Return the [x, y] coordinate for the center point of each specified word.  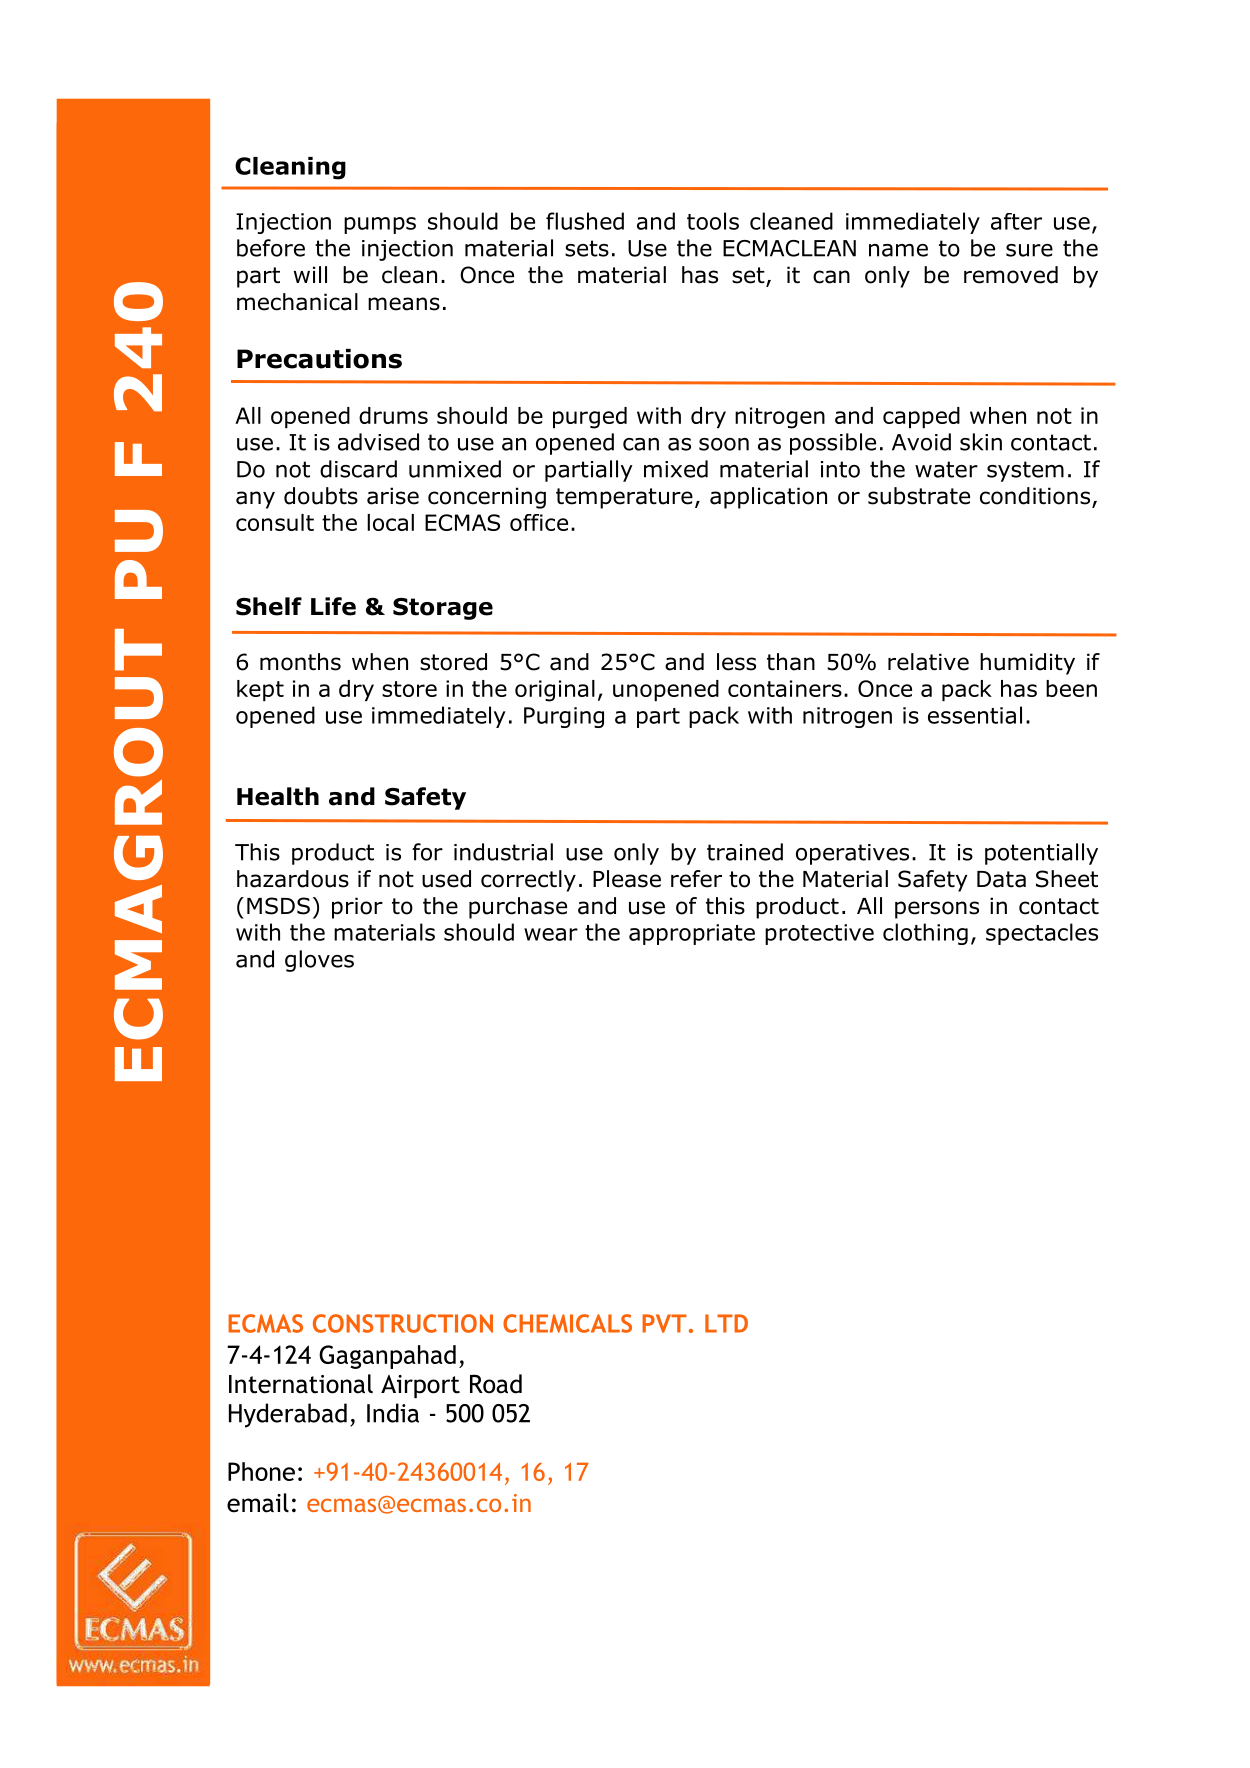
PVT [664, 1323]
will [310, 274]
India [393, 1413]
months [300, 662]
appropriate [692, 934]
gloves [319, 961]
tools [713, 221]
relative [928, 662]
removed [1011, 275]
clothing [925, 934]
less [736, 662]
